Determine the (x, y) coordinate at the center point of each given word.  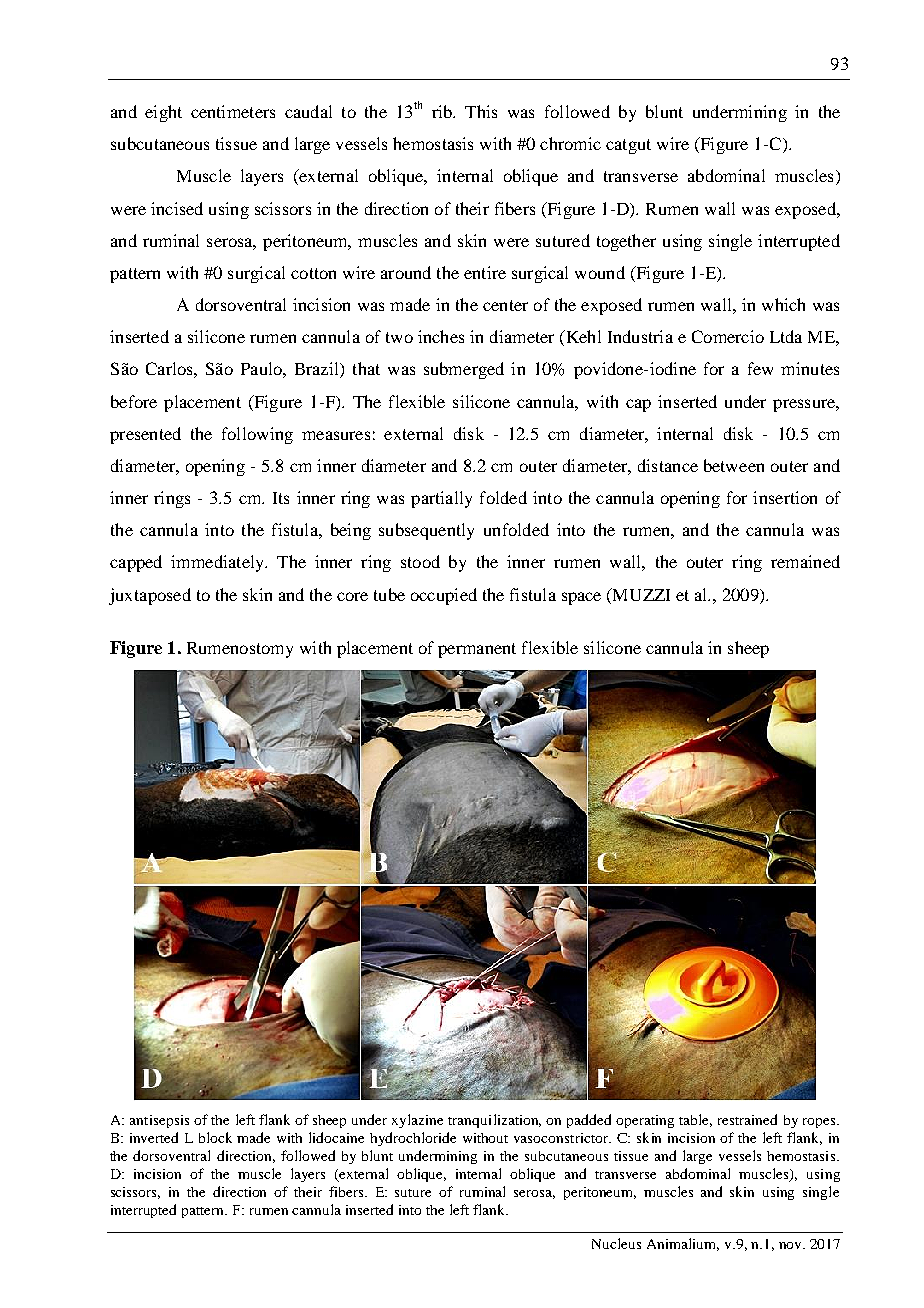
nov (791, 1245)
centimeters (233, 111)
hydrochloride (413, 1139)
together (626, 242)
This (481, 111)
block (215, 1137)
